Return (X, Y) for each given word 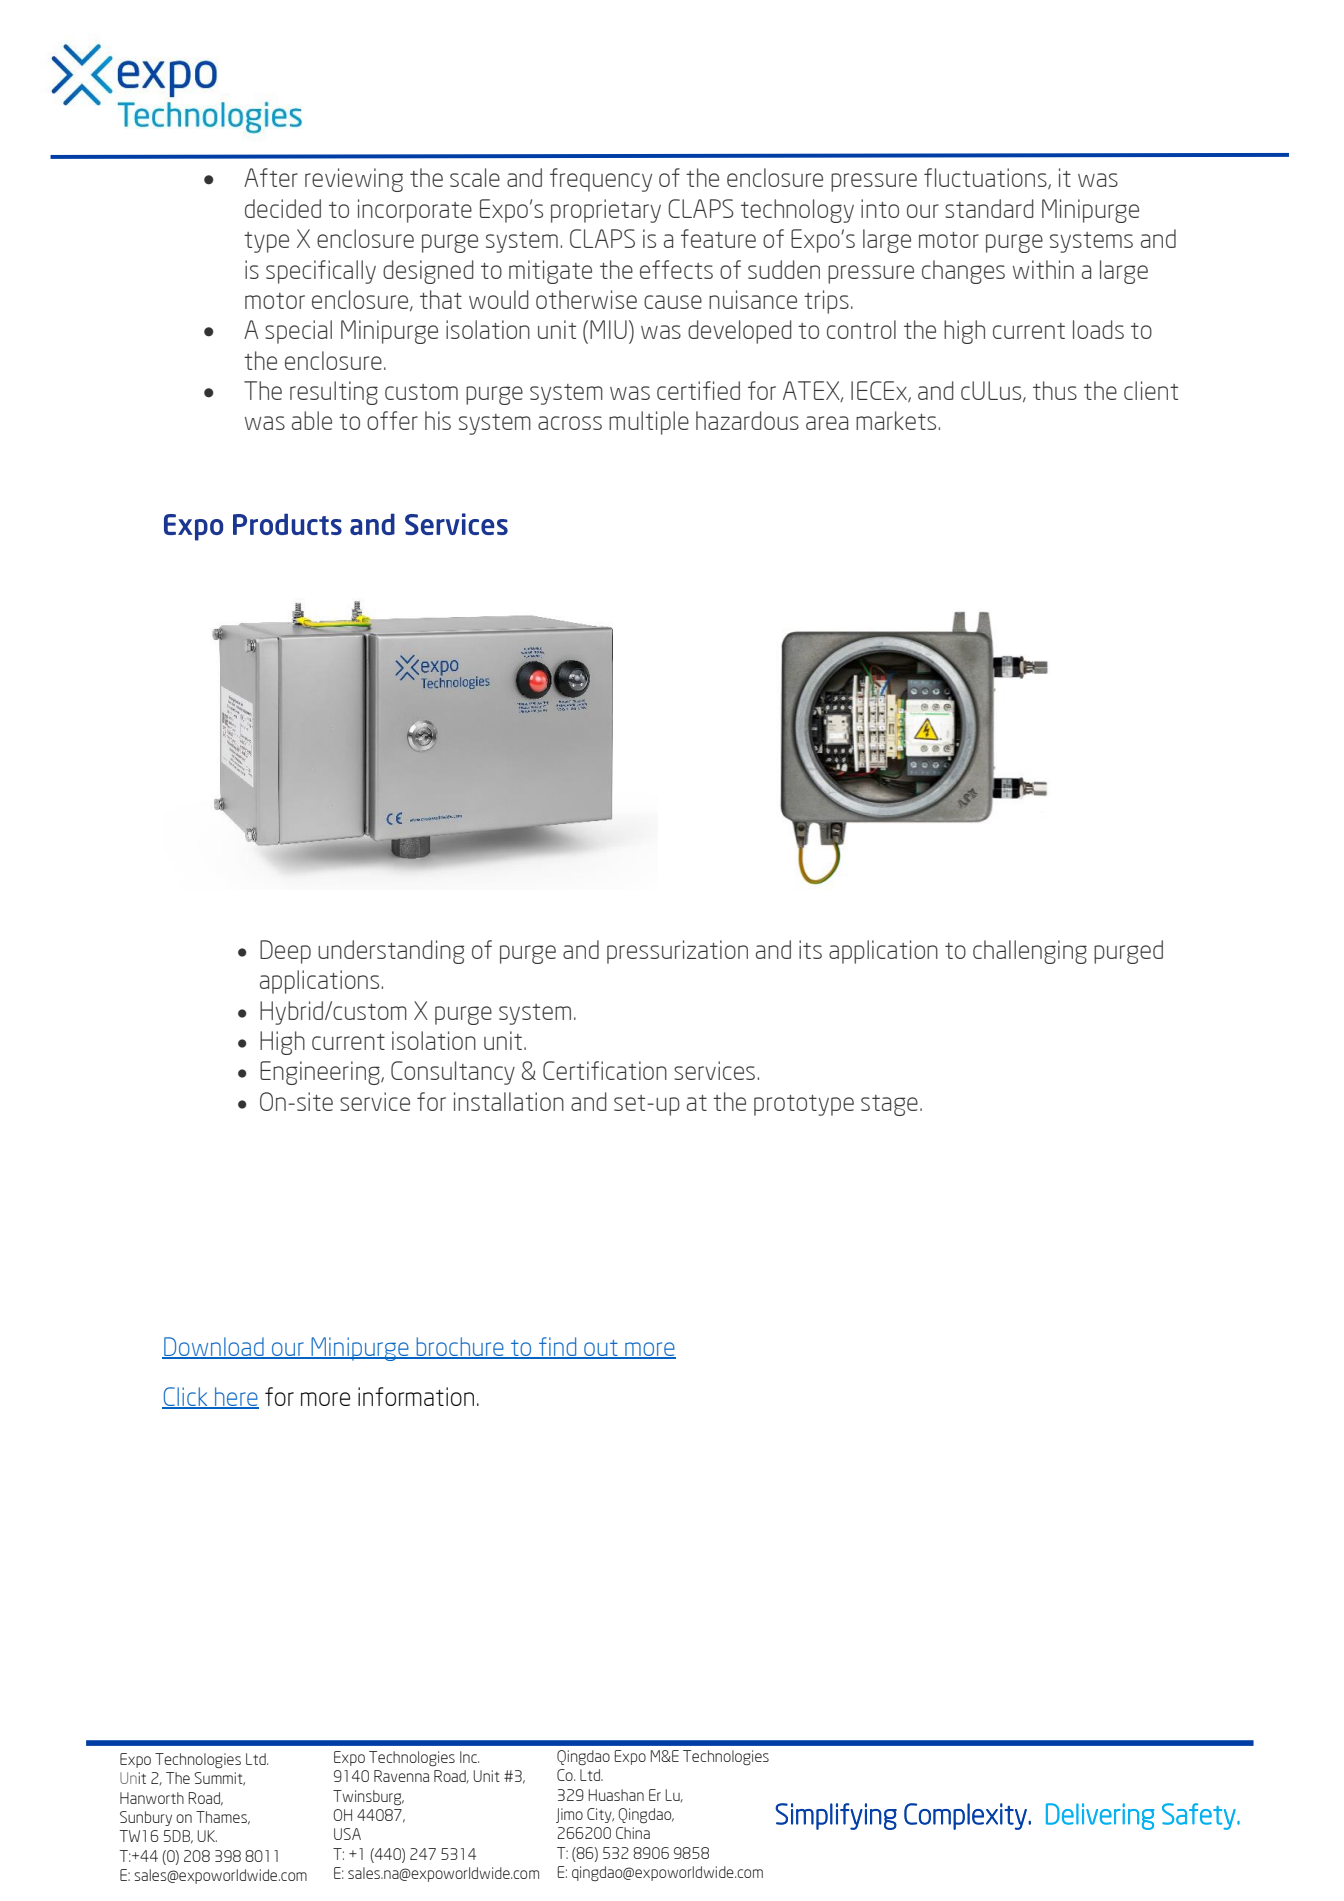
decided (283, 208)
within (1043, 269)
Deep (285, 952)
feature (718, 238)
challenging (1030, 952)
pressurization (677, 952)
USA (347, 1834)
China (633, 1833)
